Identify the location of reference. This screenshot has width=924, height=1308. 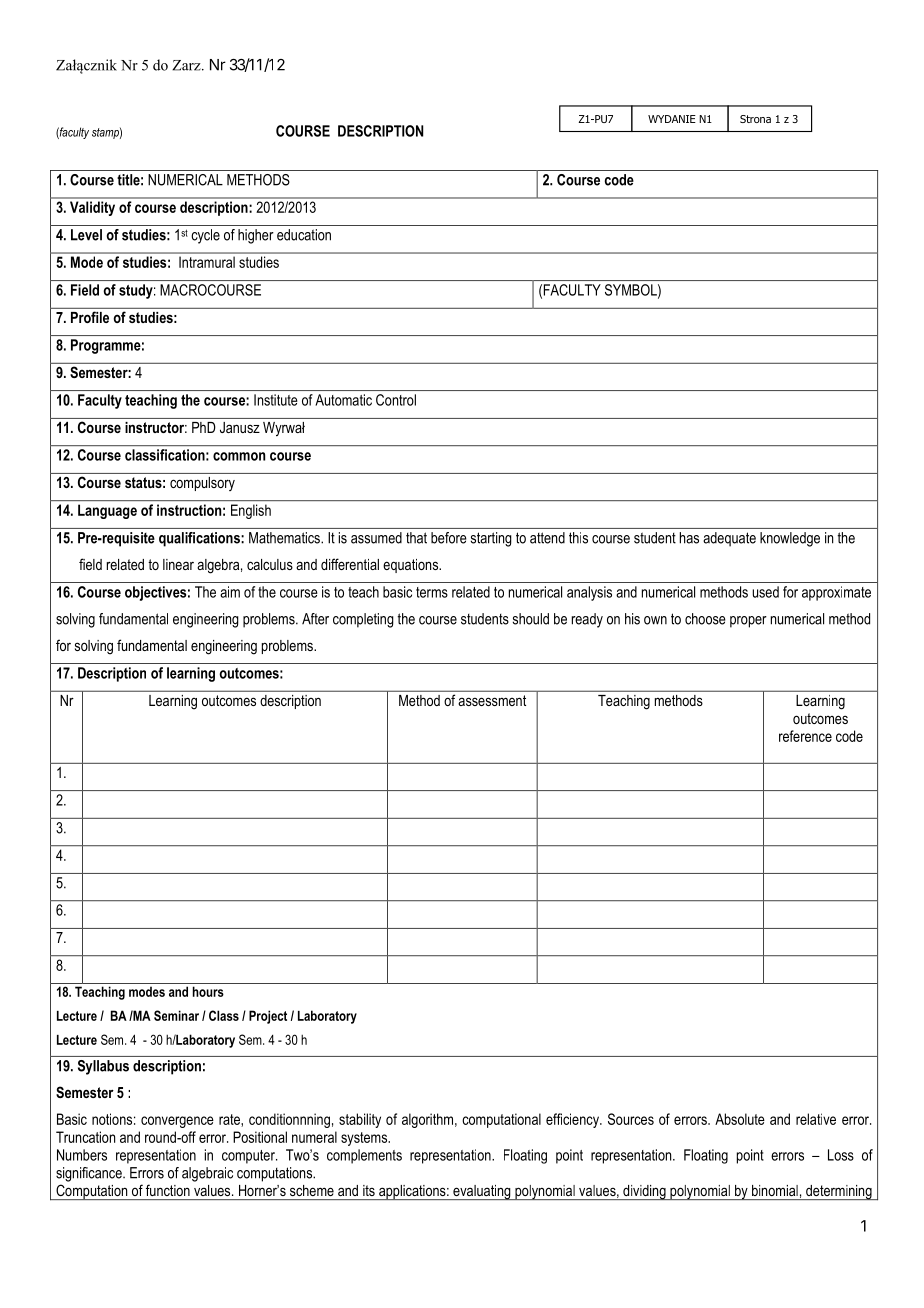
(805, 736).
